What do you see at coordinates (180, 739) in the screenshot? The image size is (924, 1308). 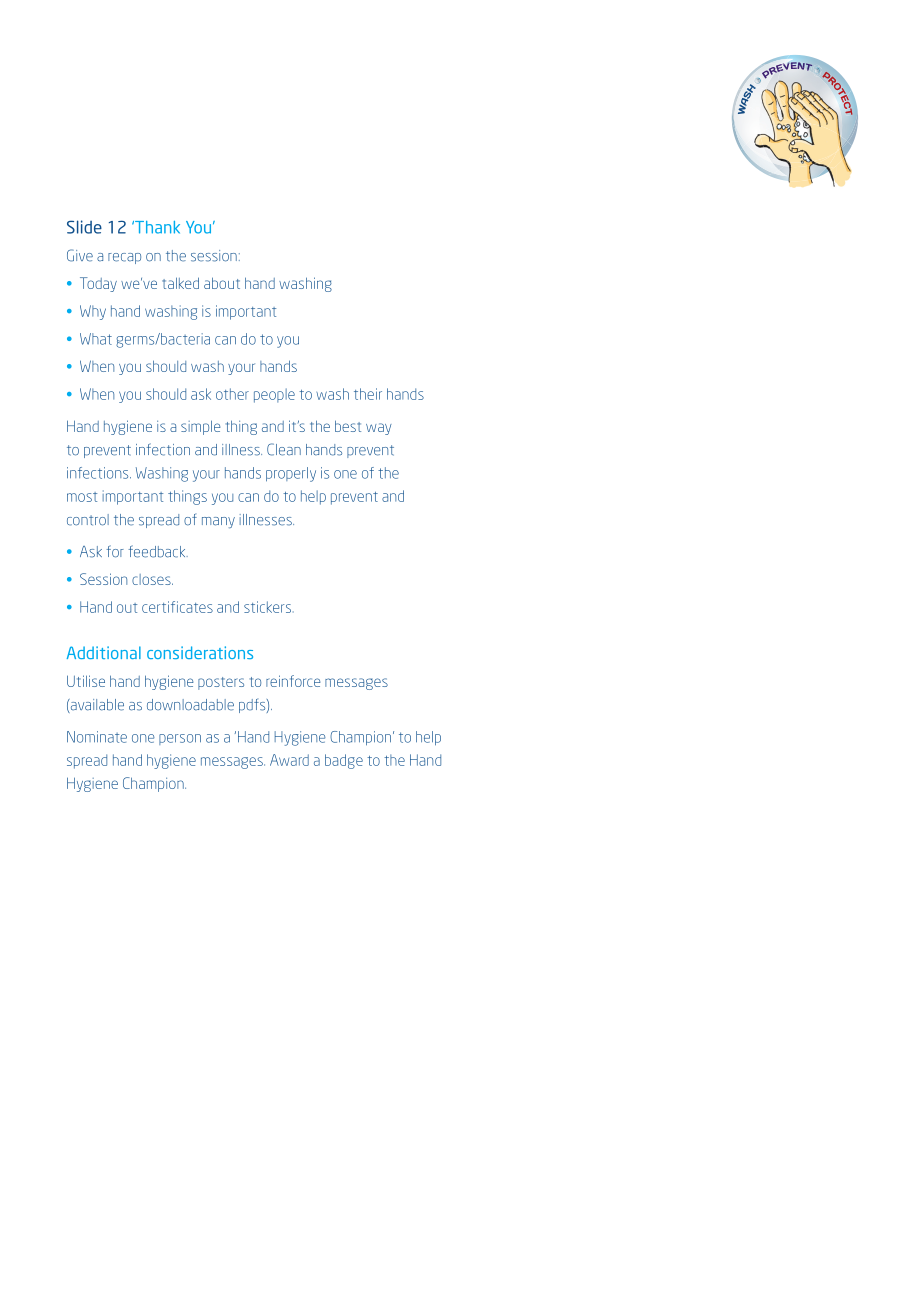 I see `person` at bounding box center [180, 739].
